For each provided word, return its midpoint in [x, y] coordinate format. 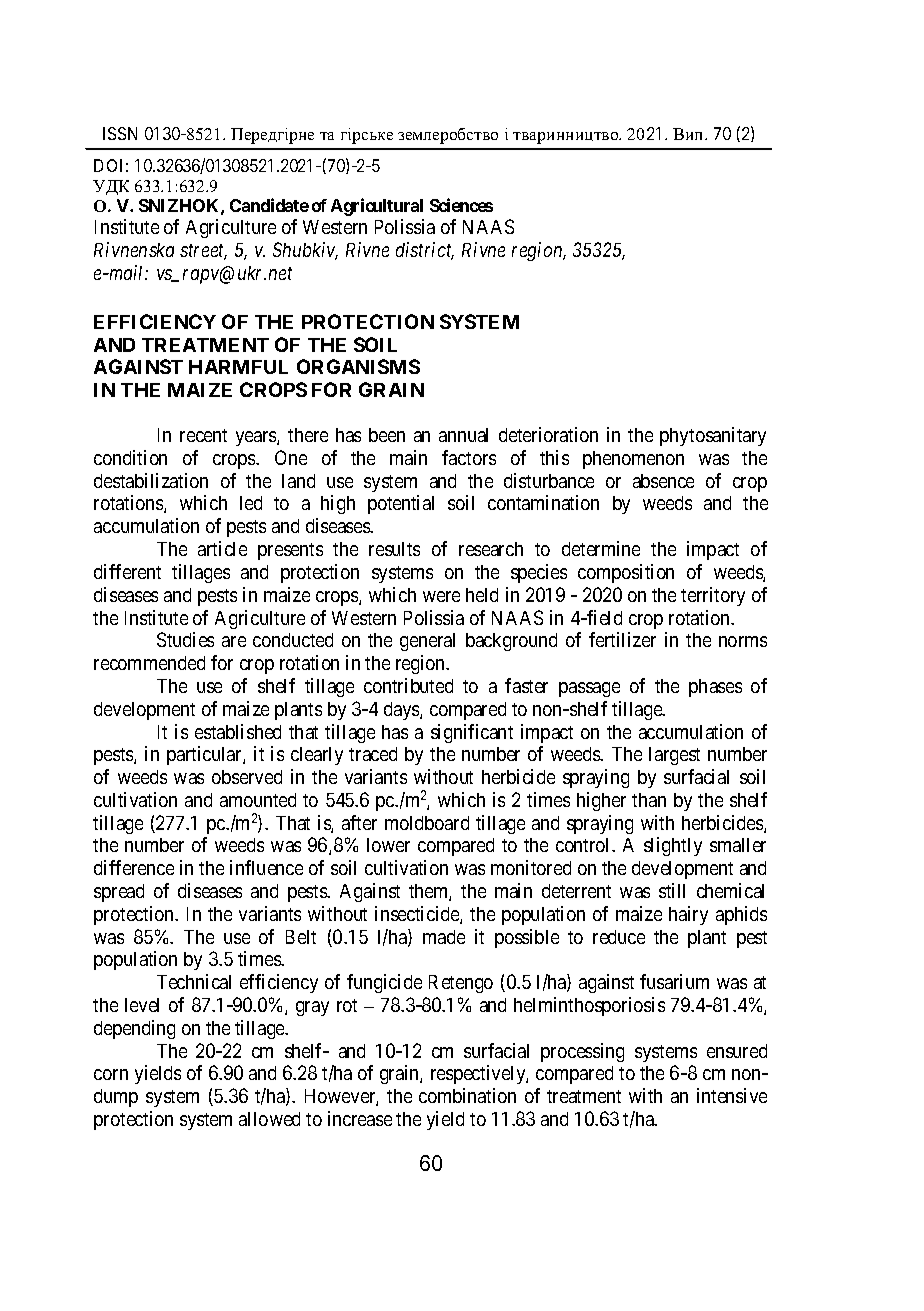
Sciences [461, 205]
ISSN [120, 133]
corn [111, 1074]
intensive [732, 1095]
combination [467, 1095]
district [425, 251]
